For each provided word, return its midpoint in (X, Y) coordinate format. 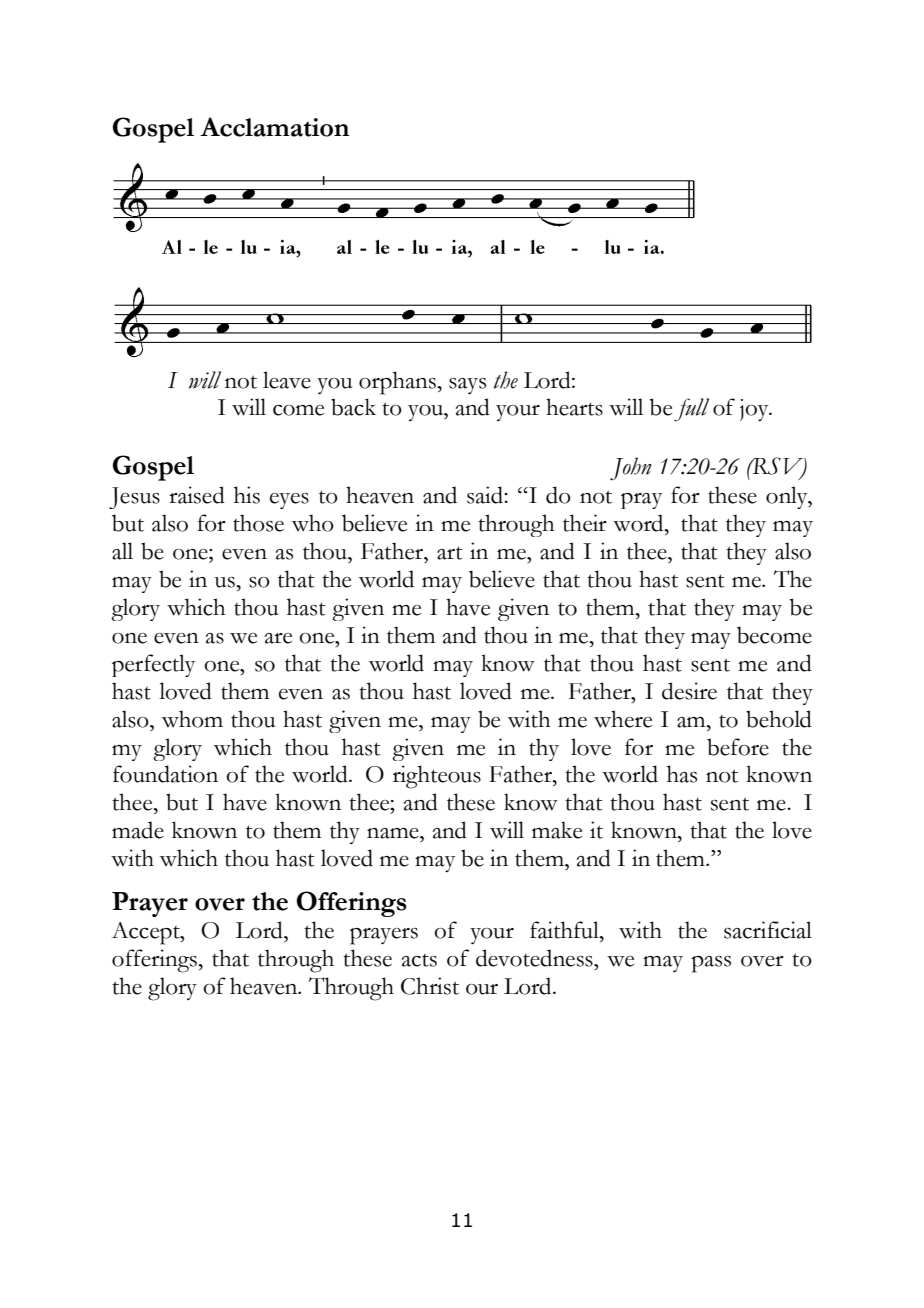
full (691, 410)
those (258, 523)
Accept (146, 933)
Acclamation (274, 127)
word (639, 523)
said (486, 495)
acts (419, 960)
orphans (398, 383)
